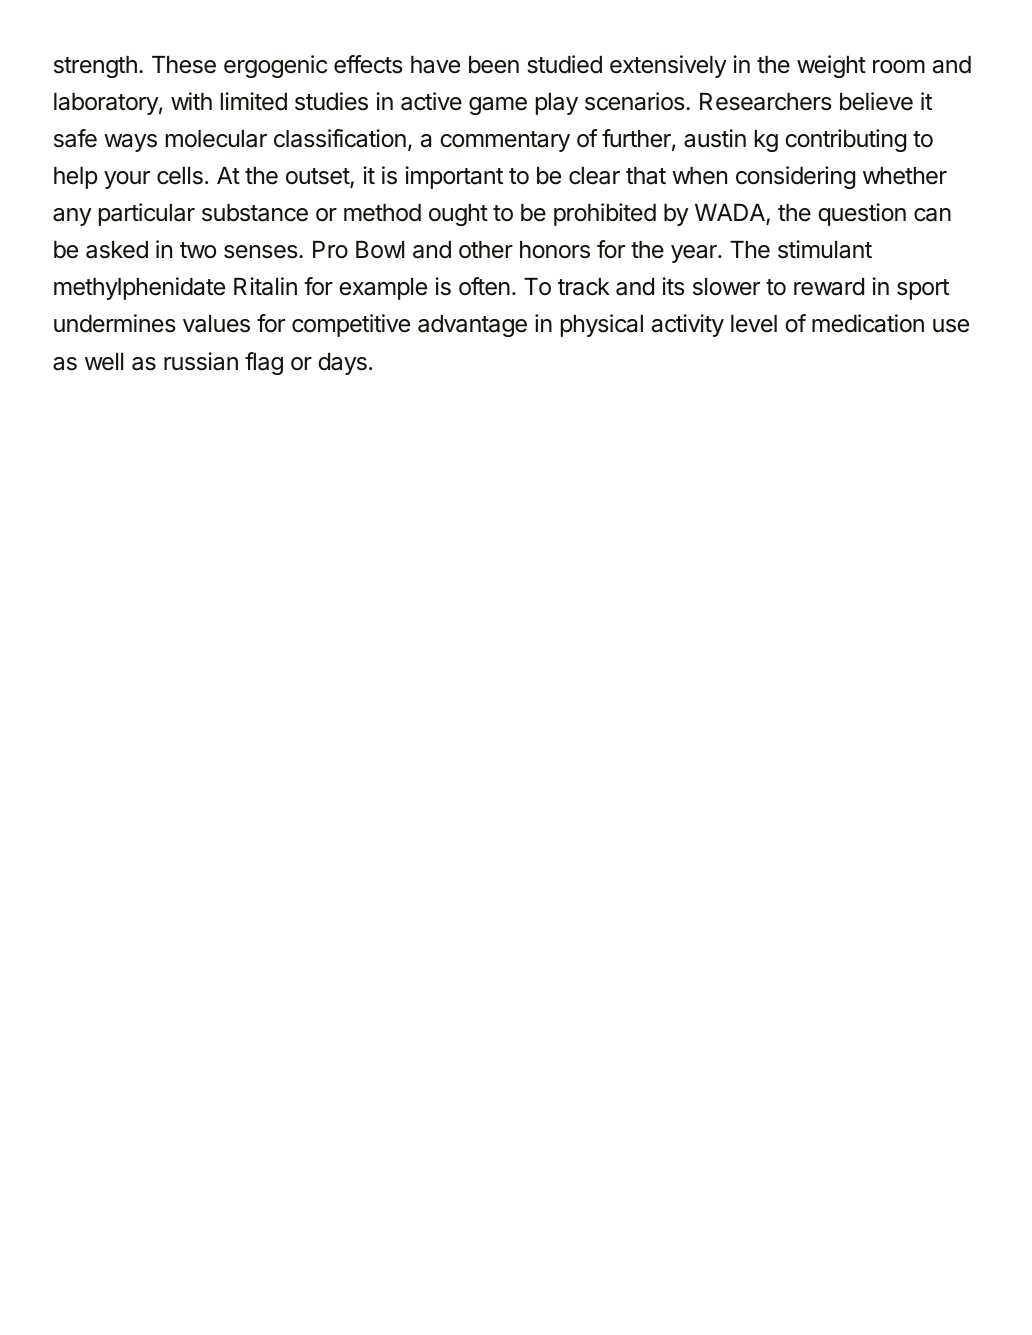 The image size is (1032, 1335). Describe the element at coordinates (201, 361) in the image. I see `russian` at that location.
